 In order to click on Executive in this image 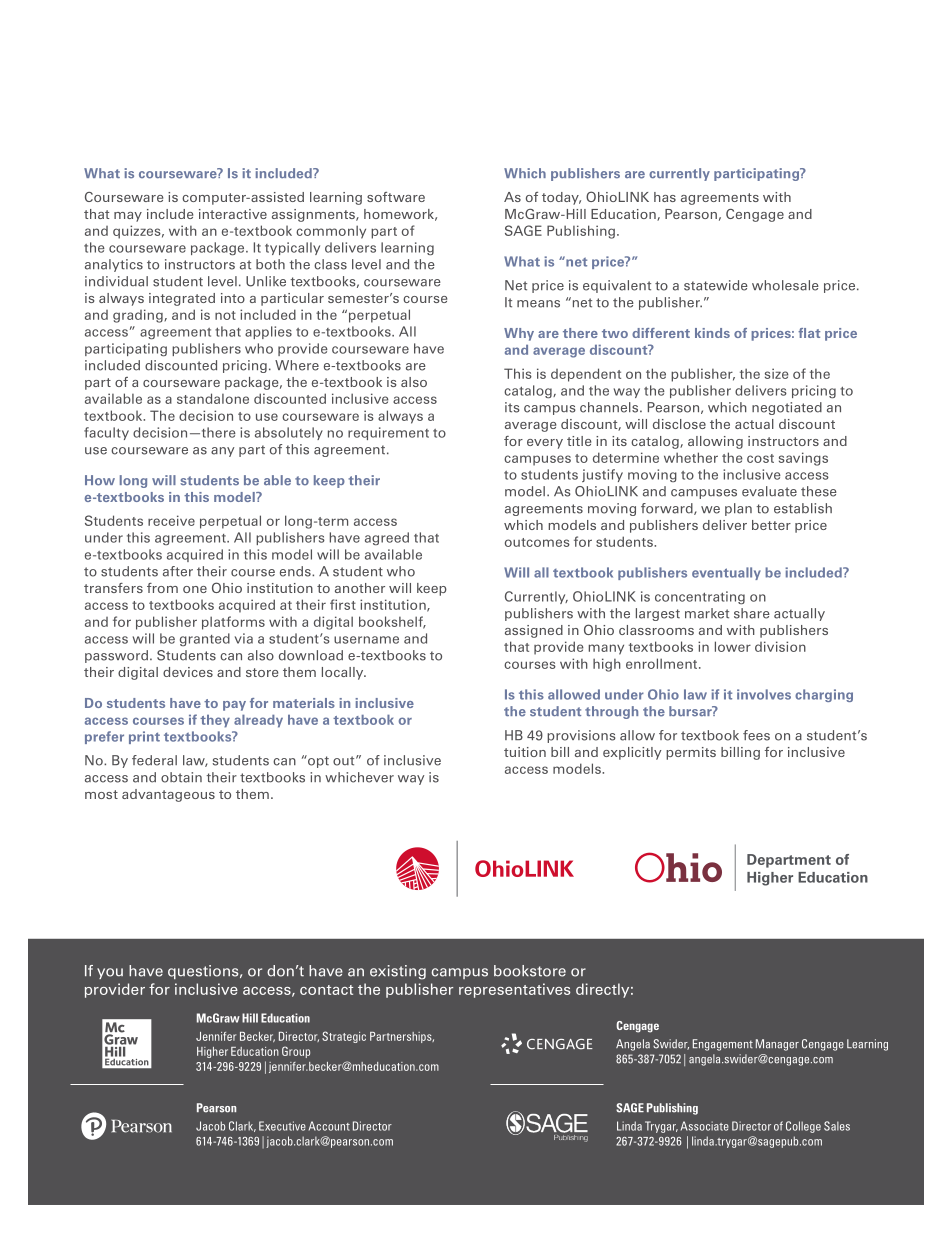, I will do `click(282, 1126)`.
